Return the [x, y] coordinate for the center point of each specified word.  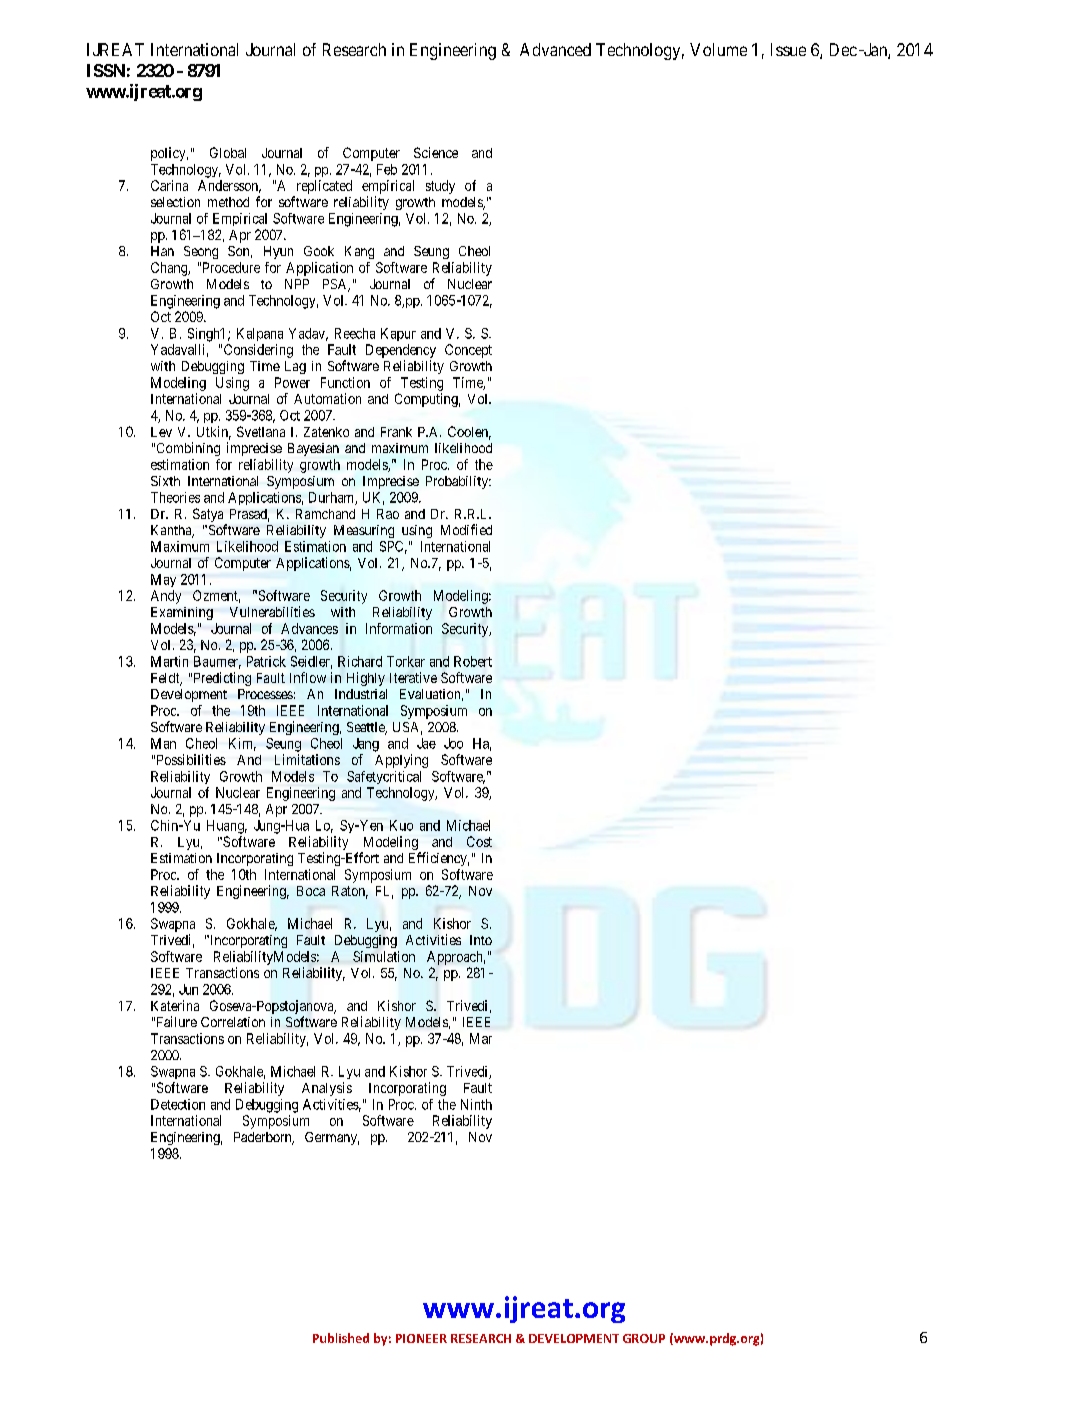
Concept [468, 351]
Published [341, 1338]
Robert [473, 661]
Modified [466, 529]
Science [436, 152]
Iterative [413, 677]
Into [481, 940]
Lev [161, 432]
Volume [718, 49]
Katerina [175, 1005]
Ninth [476, 1104]
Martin [169, 661]
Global [228, 152]
